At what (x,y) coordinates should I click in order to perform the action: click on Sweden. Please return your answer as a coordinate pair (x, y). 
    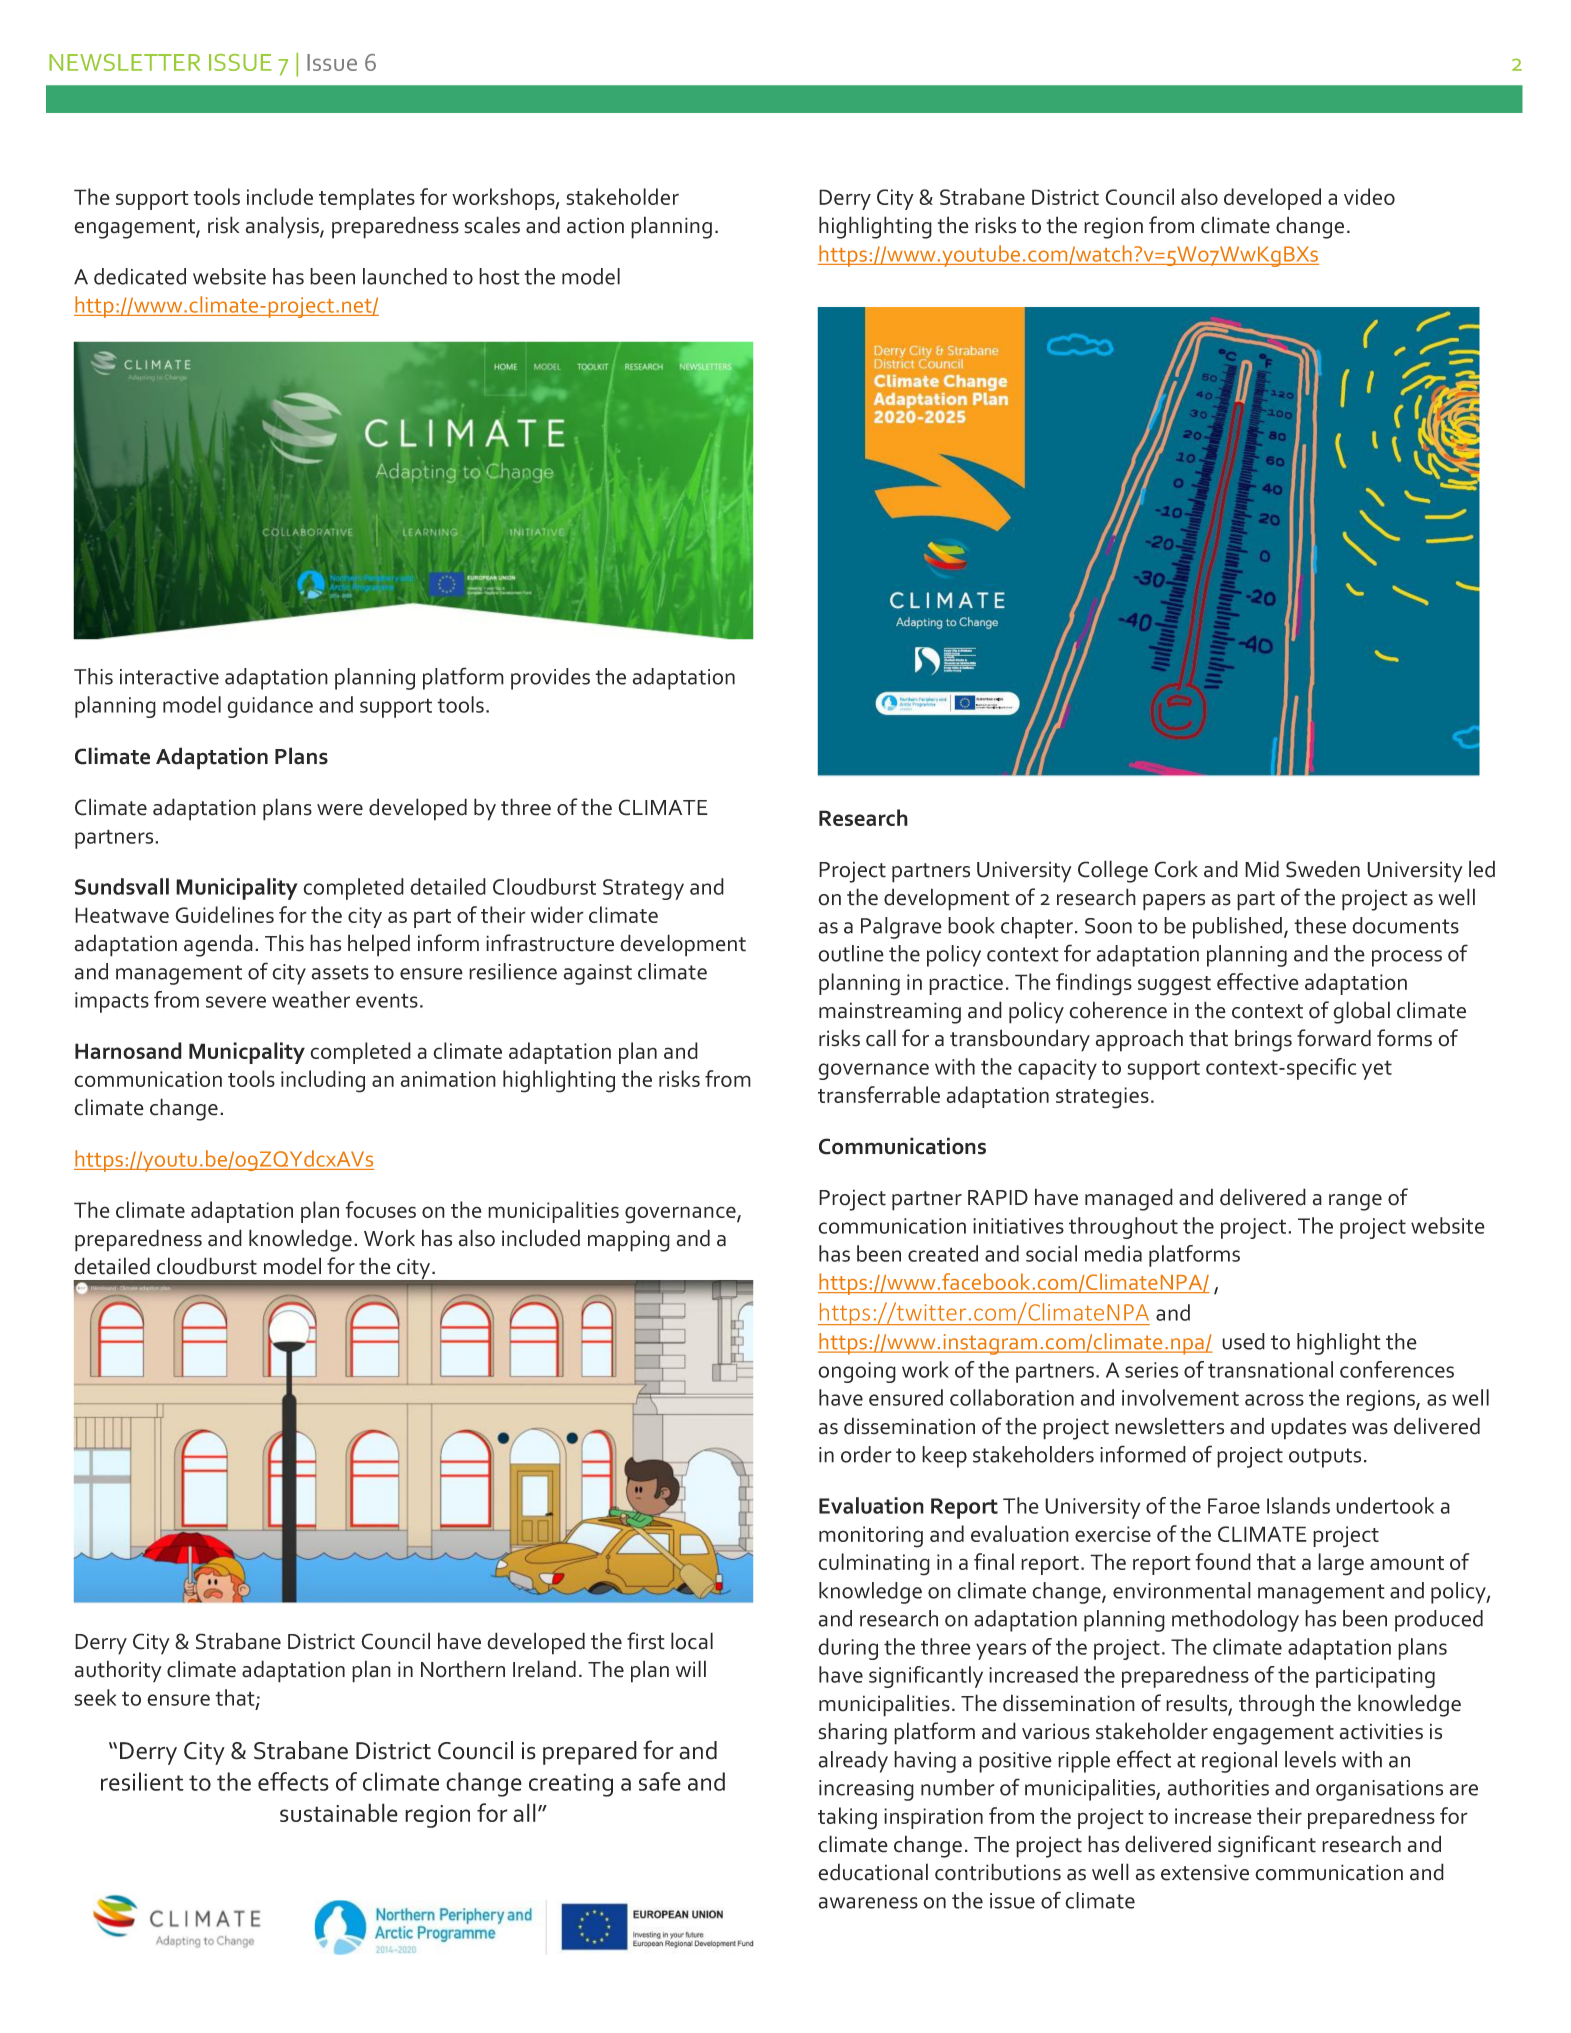
    Looking at the image, I should click on (1323, 869).
